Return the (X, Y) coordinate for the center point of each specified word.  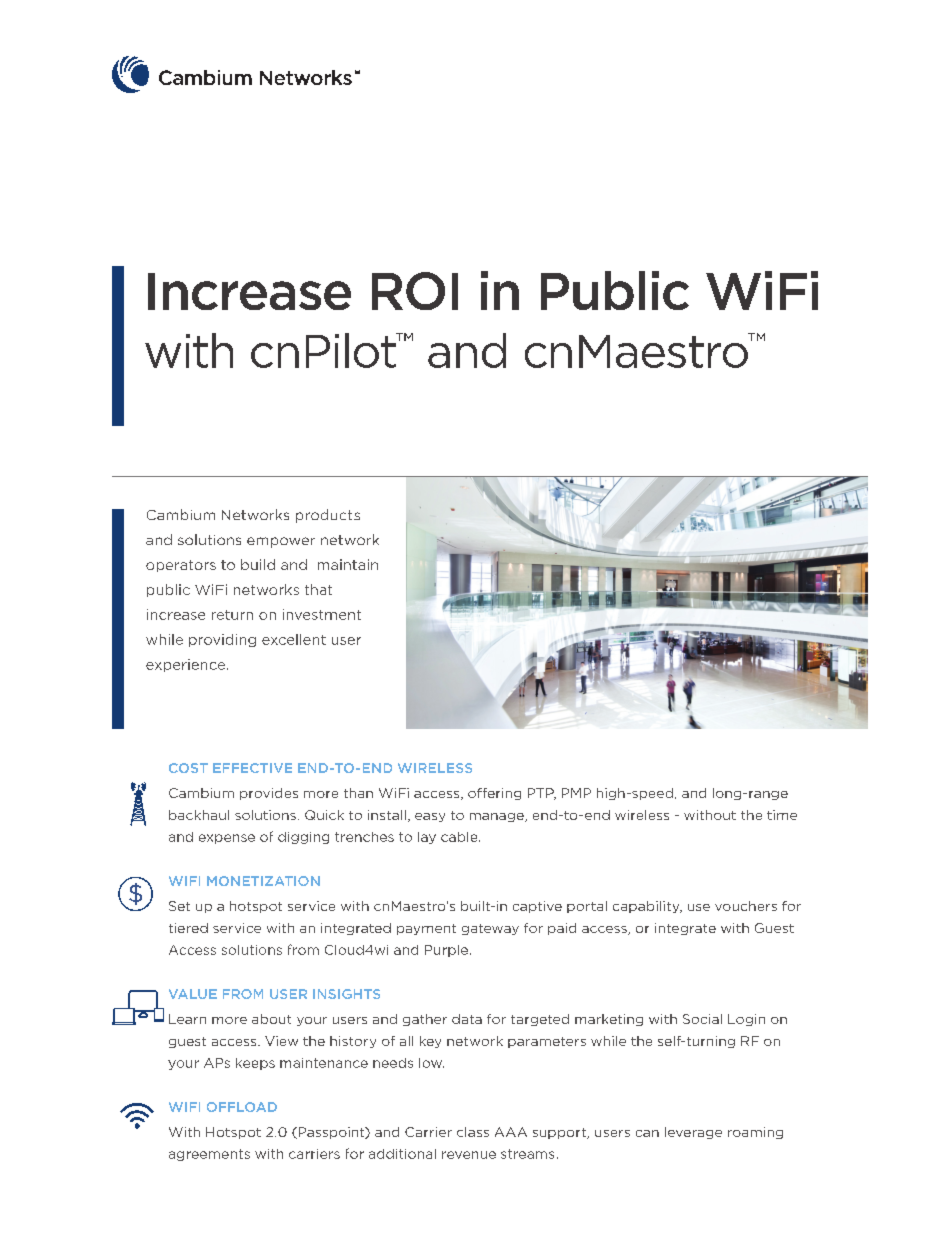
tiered (188, 928)
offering (494, 794)
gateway (490, 929)
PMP (576, 793)
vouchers (746, 906)
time (782, 815)
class (473, 1132)
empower (281, 542)
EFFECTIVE (252, 768)
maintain (348, 564)
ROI (415, 291)
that (318, 589)
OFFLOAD (242, 1107)
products (328, 516)
